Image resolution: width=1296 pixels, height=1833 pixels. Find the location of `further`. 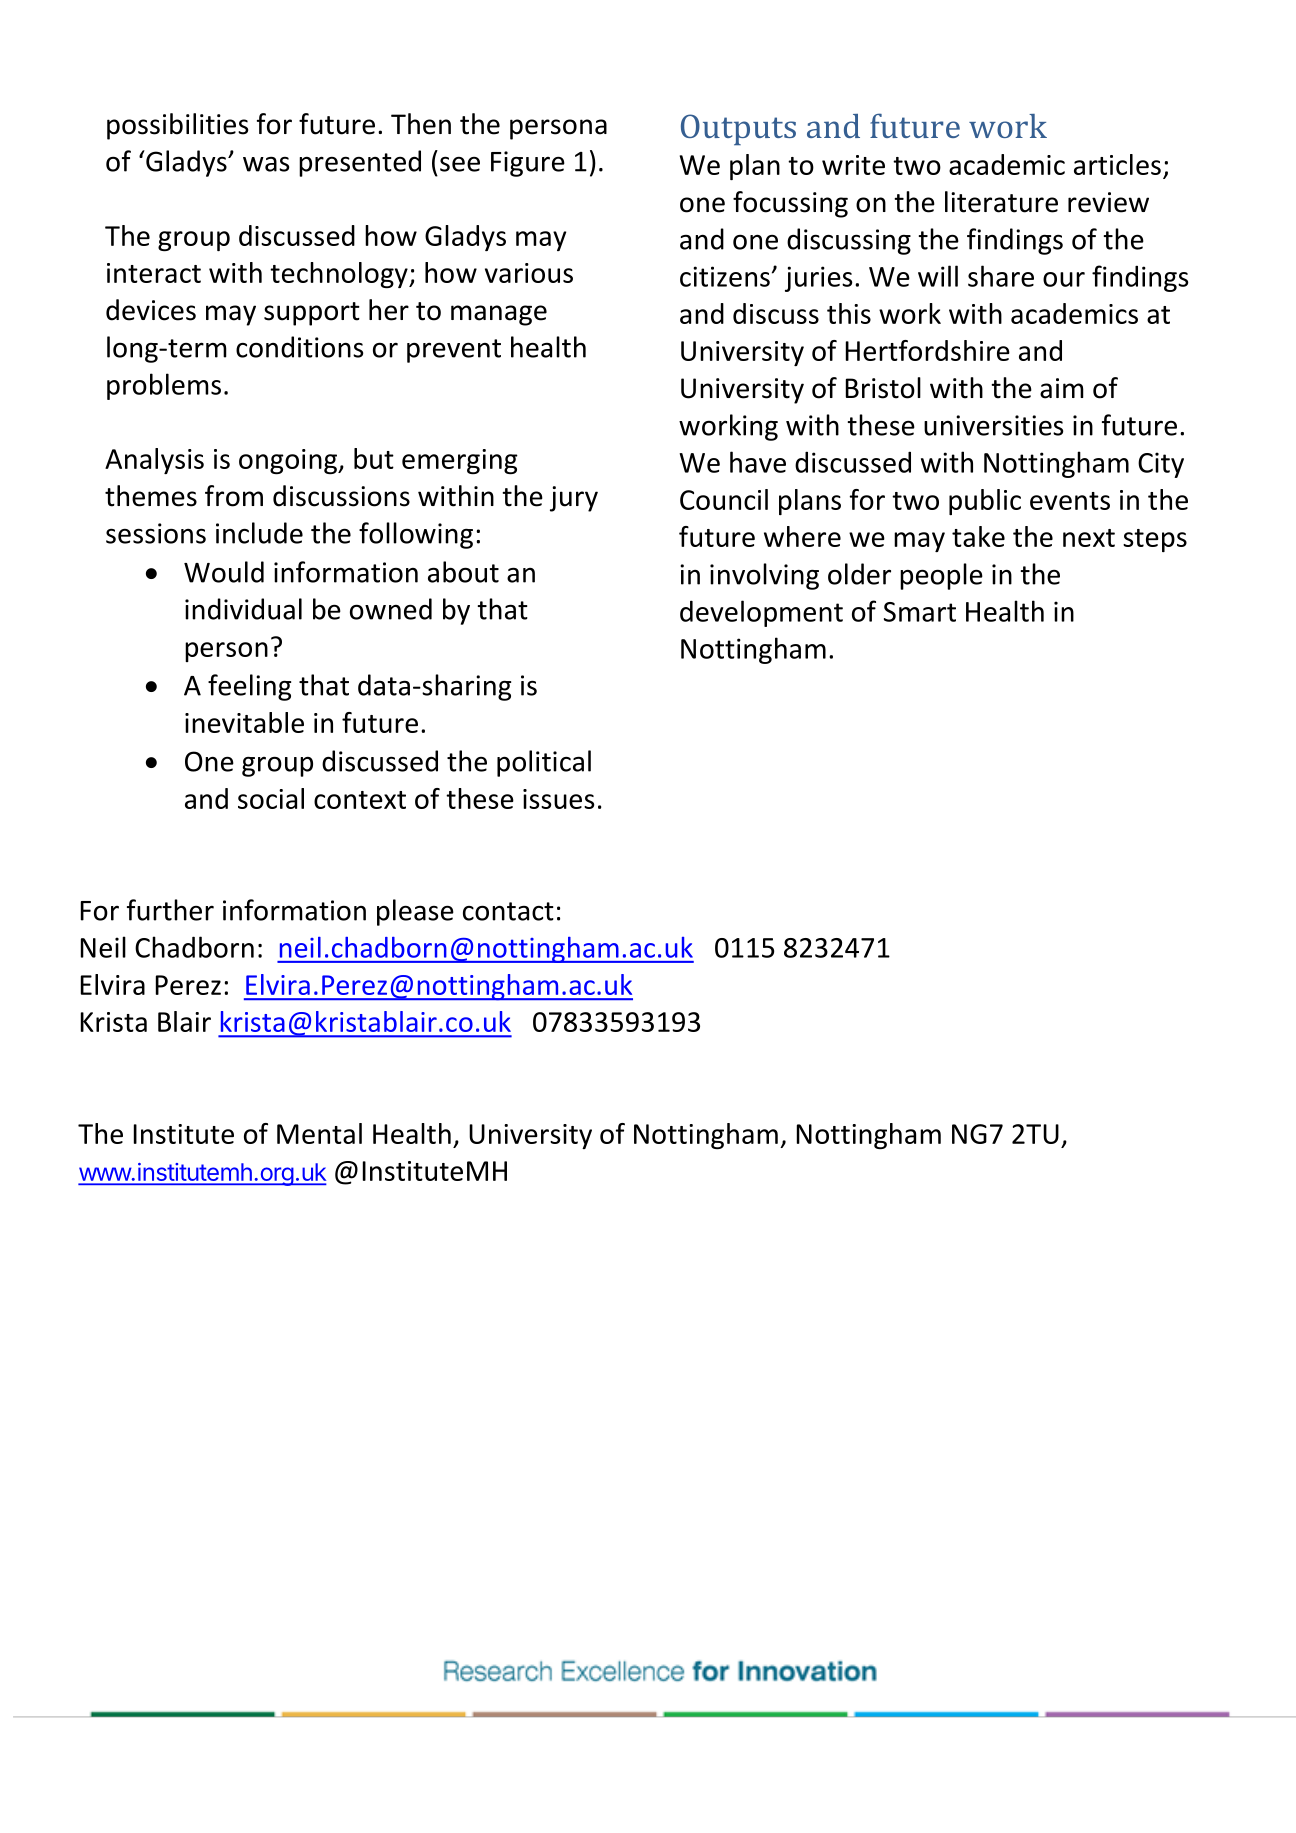

further is located at coordinates (170, 910).
